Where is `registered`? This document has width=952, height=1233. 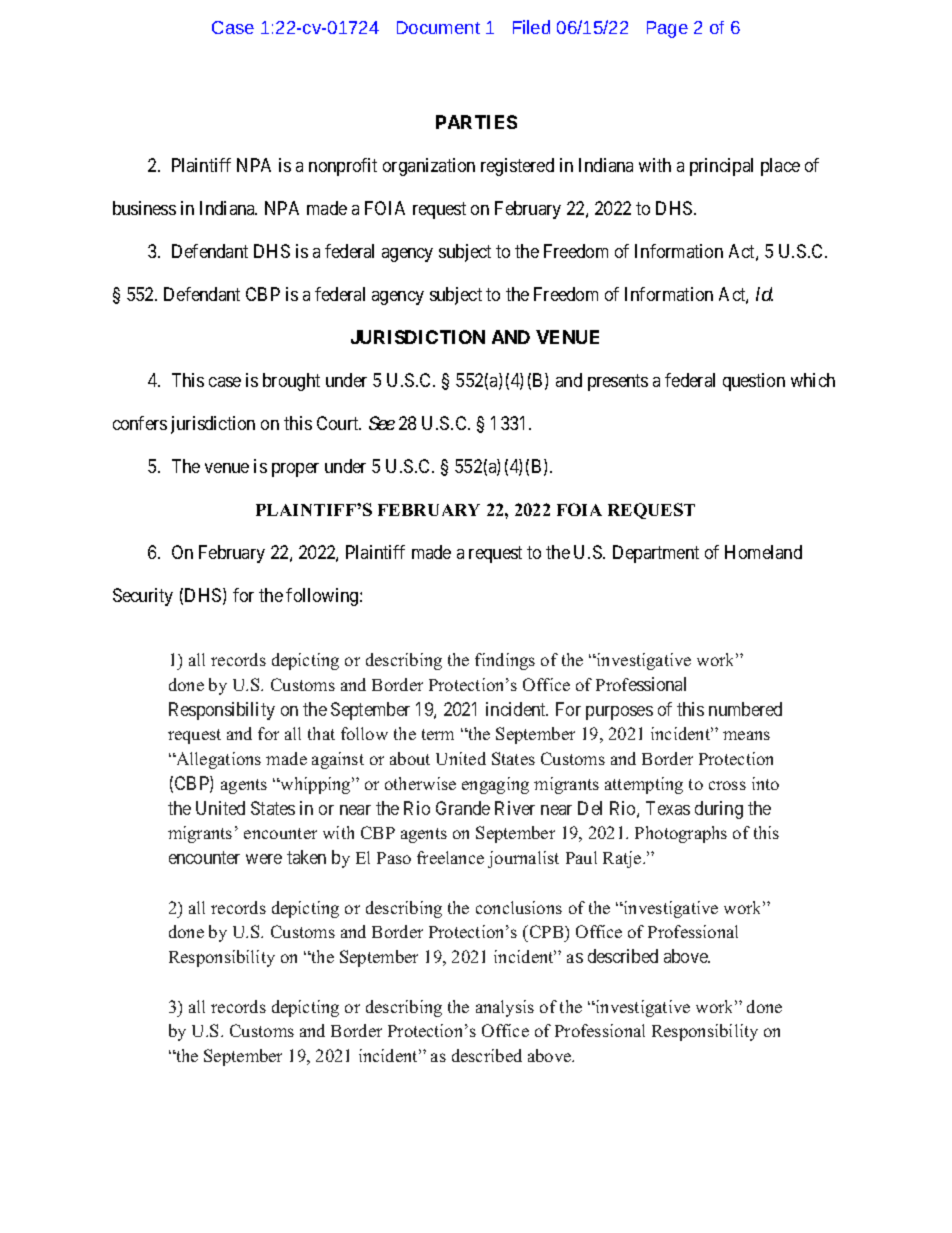
registered is located at coordinates (517, 167).
